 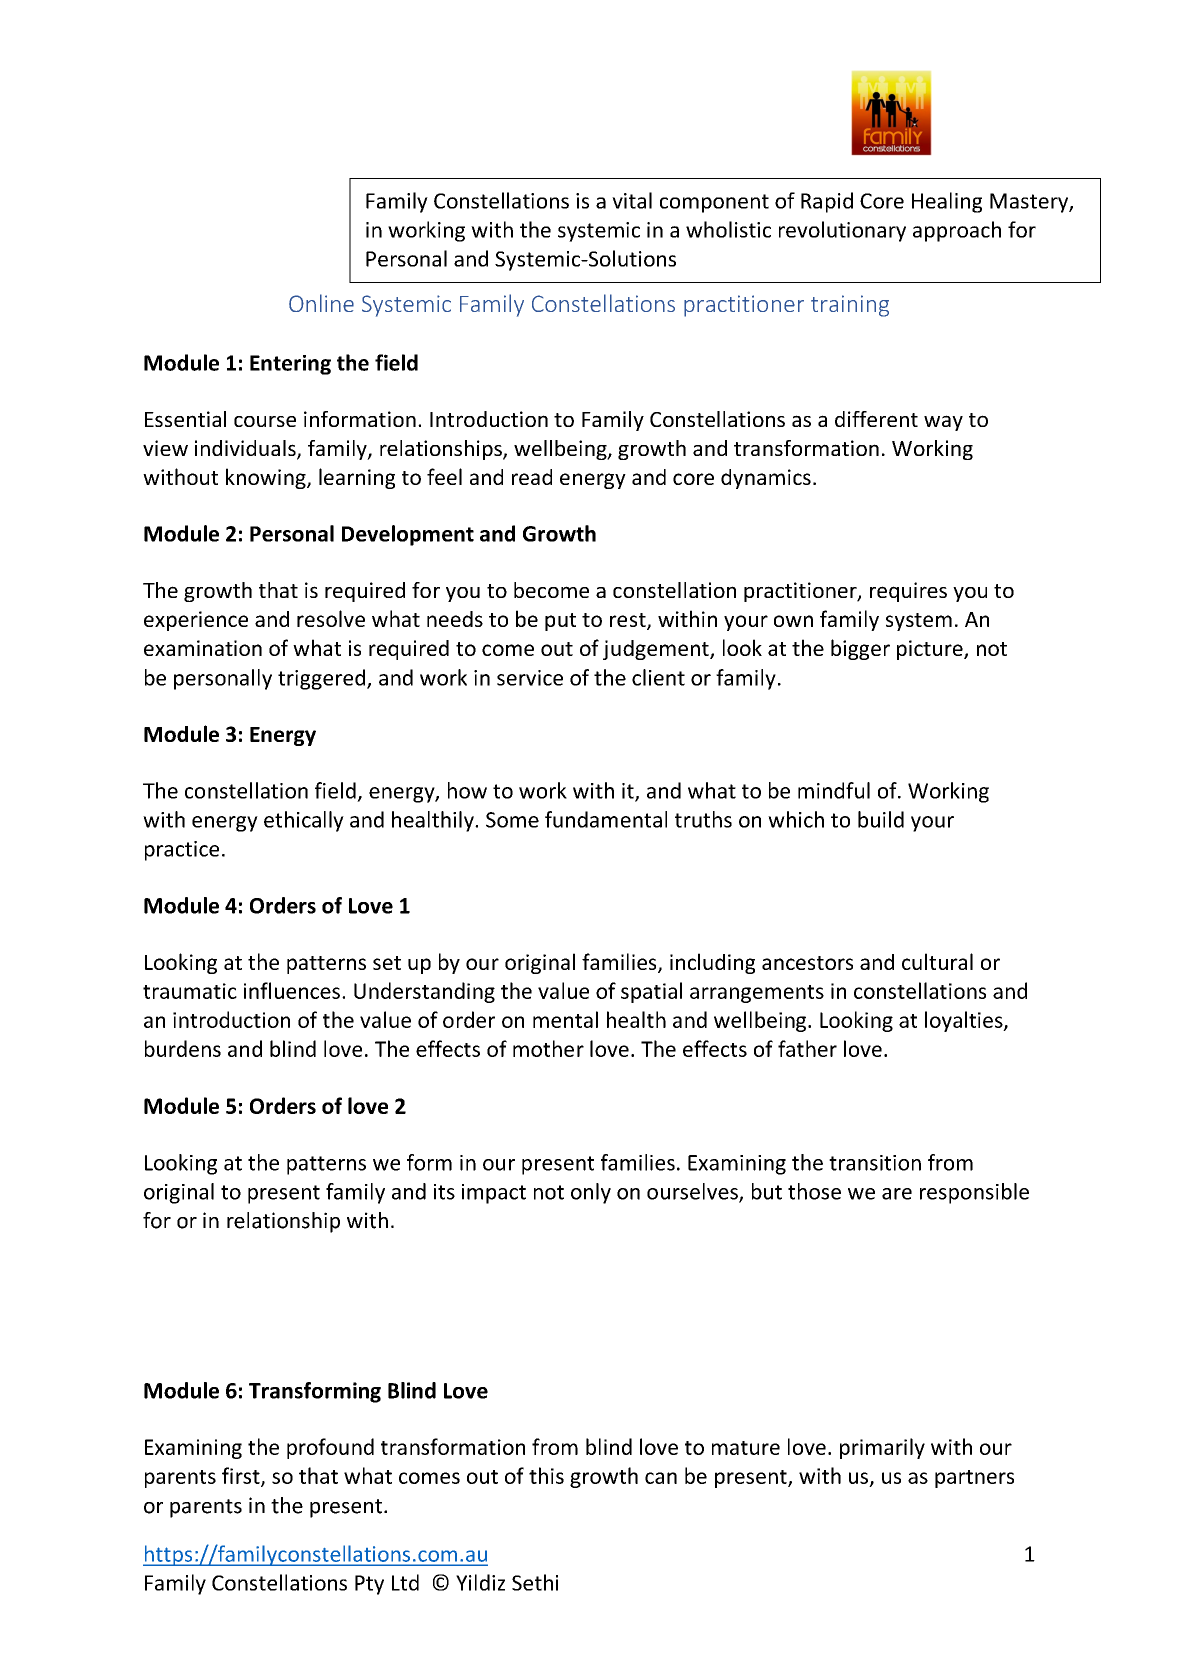 What do you see at coordinates (512, 820) in the image?
I see `Some` at bounding box center [512, 820].
